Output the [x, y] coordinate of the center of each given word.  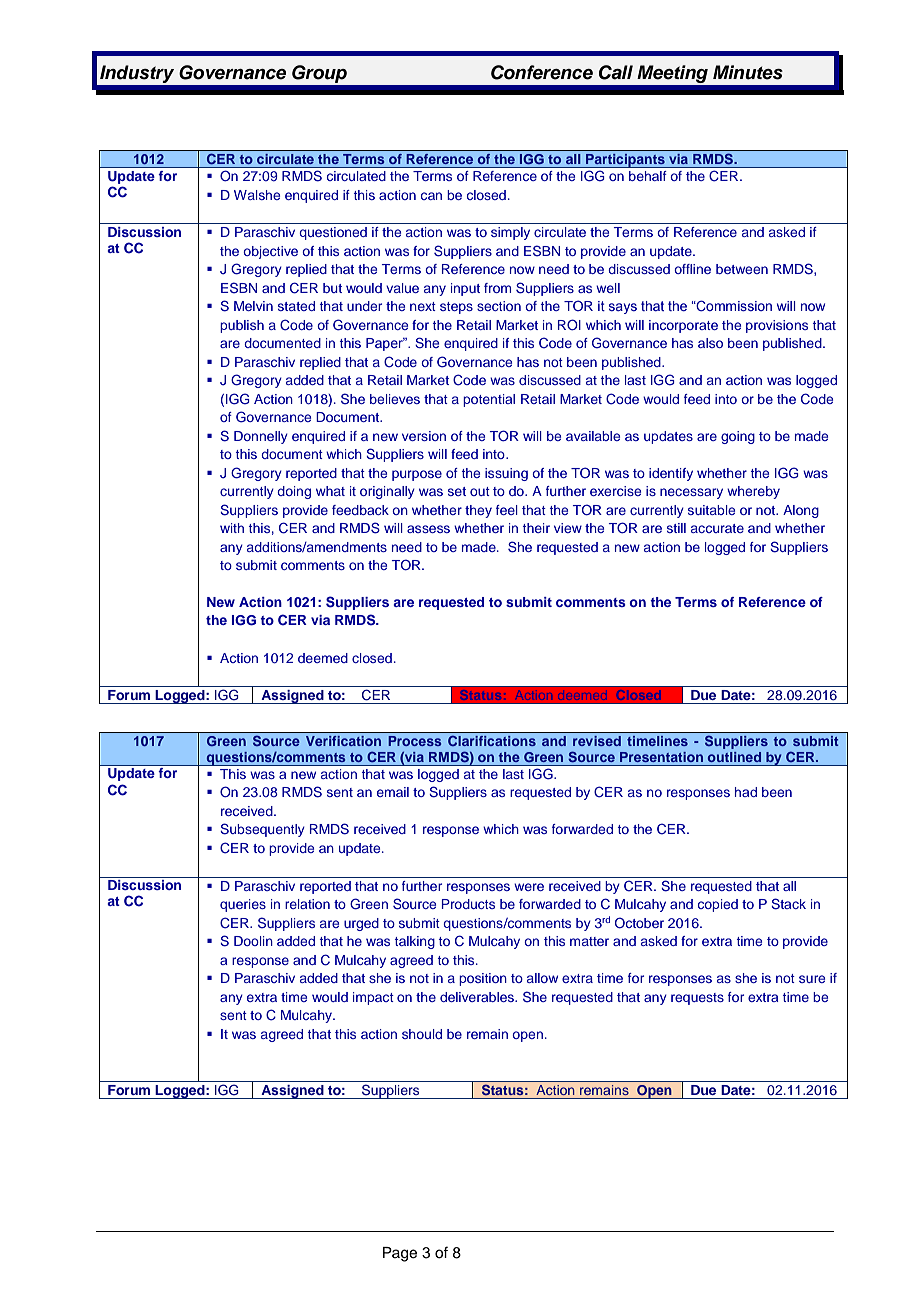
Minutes [748, 72]
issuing [506, 474]
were [529, 887]
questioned [333, 233]
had [746, 792]
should [422, 1034]
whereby [753, 492]
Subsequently [262, 830]
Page [400, 1254]
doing [294, 492]
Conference [542, 72]
